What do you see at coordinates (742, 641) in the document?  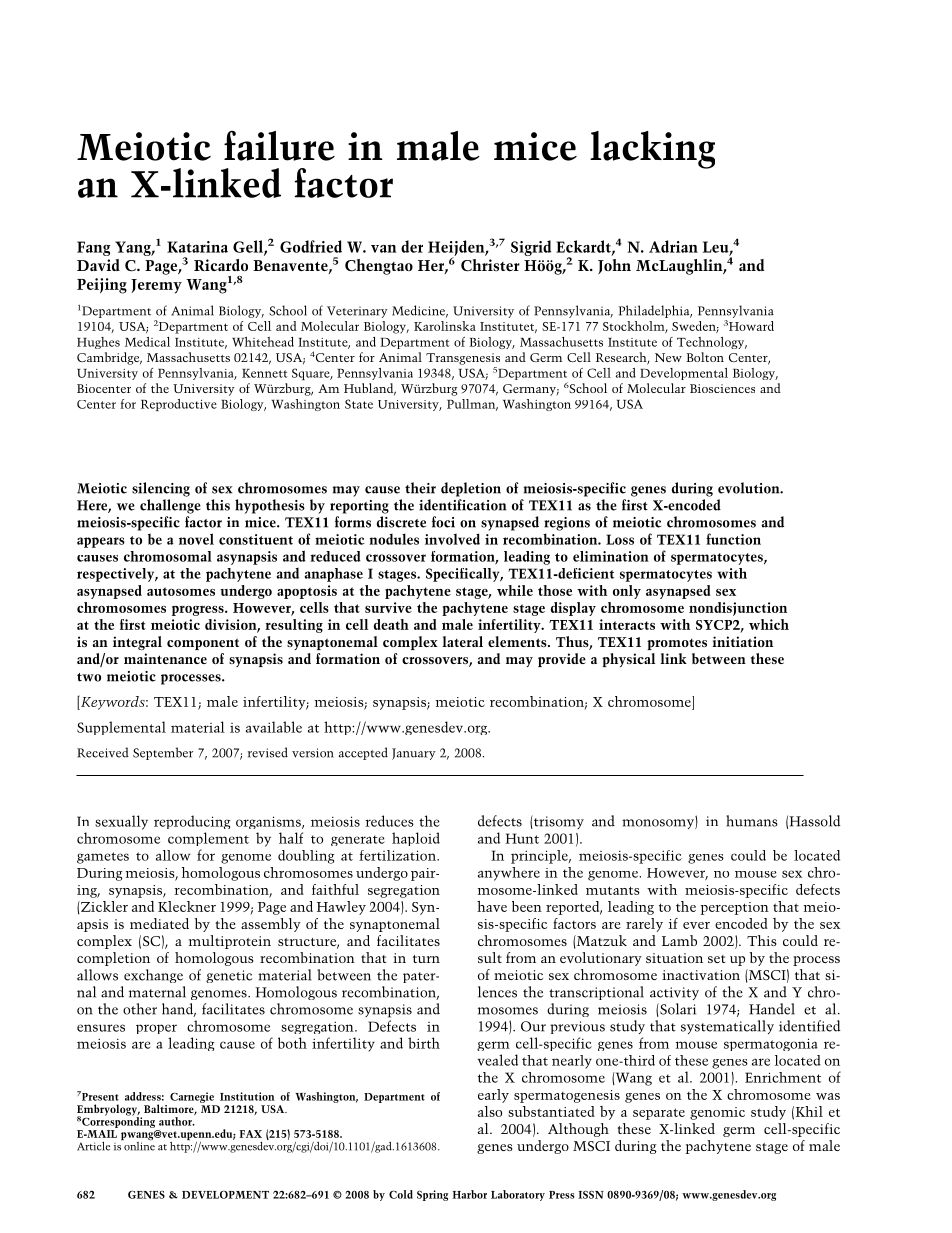 I see `initiation` at bounding box center [742, 641].
